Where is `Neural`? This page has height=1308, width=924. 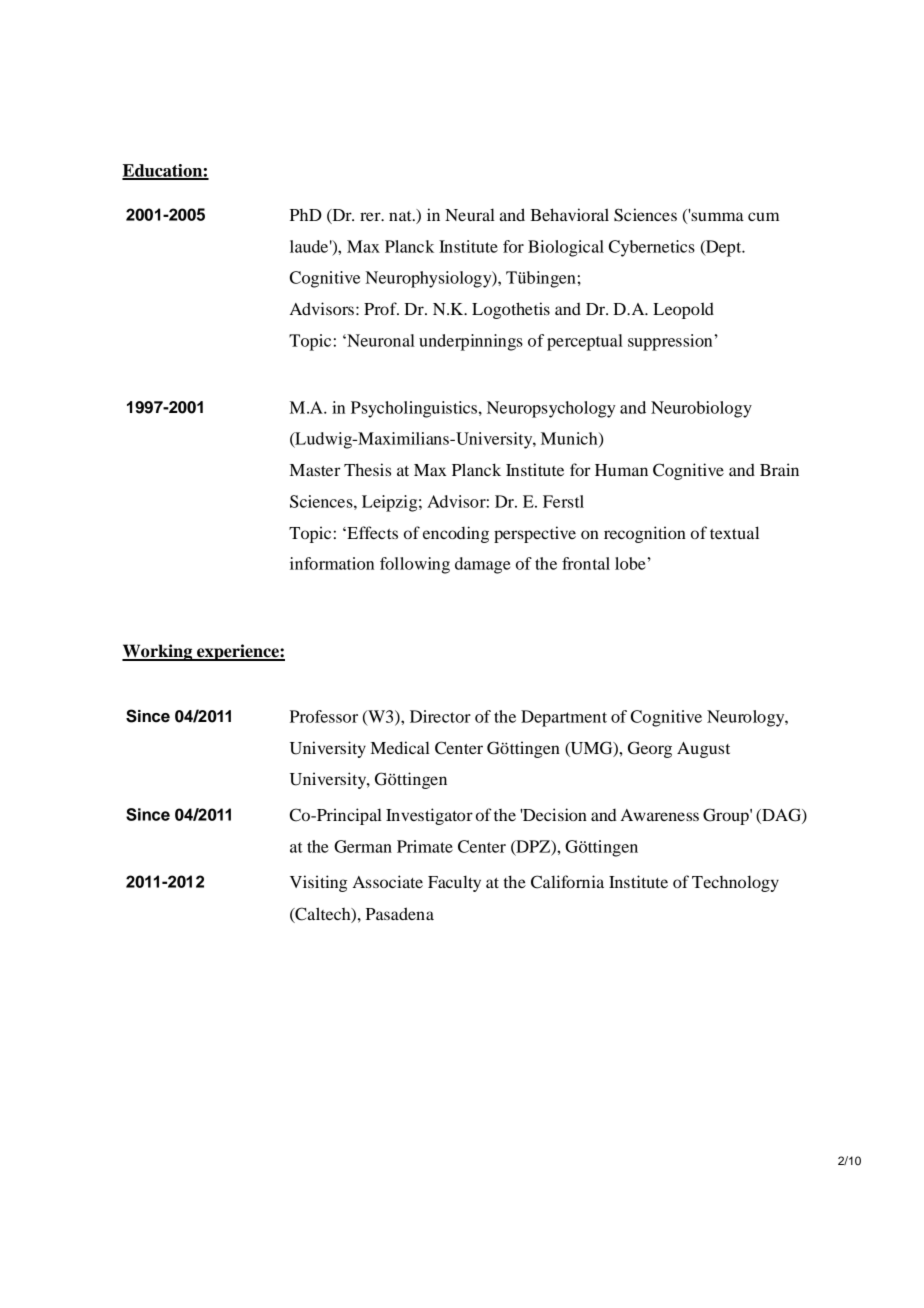
Neural is located at coordinates (470, 214).
